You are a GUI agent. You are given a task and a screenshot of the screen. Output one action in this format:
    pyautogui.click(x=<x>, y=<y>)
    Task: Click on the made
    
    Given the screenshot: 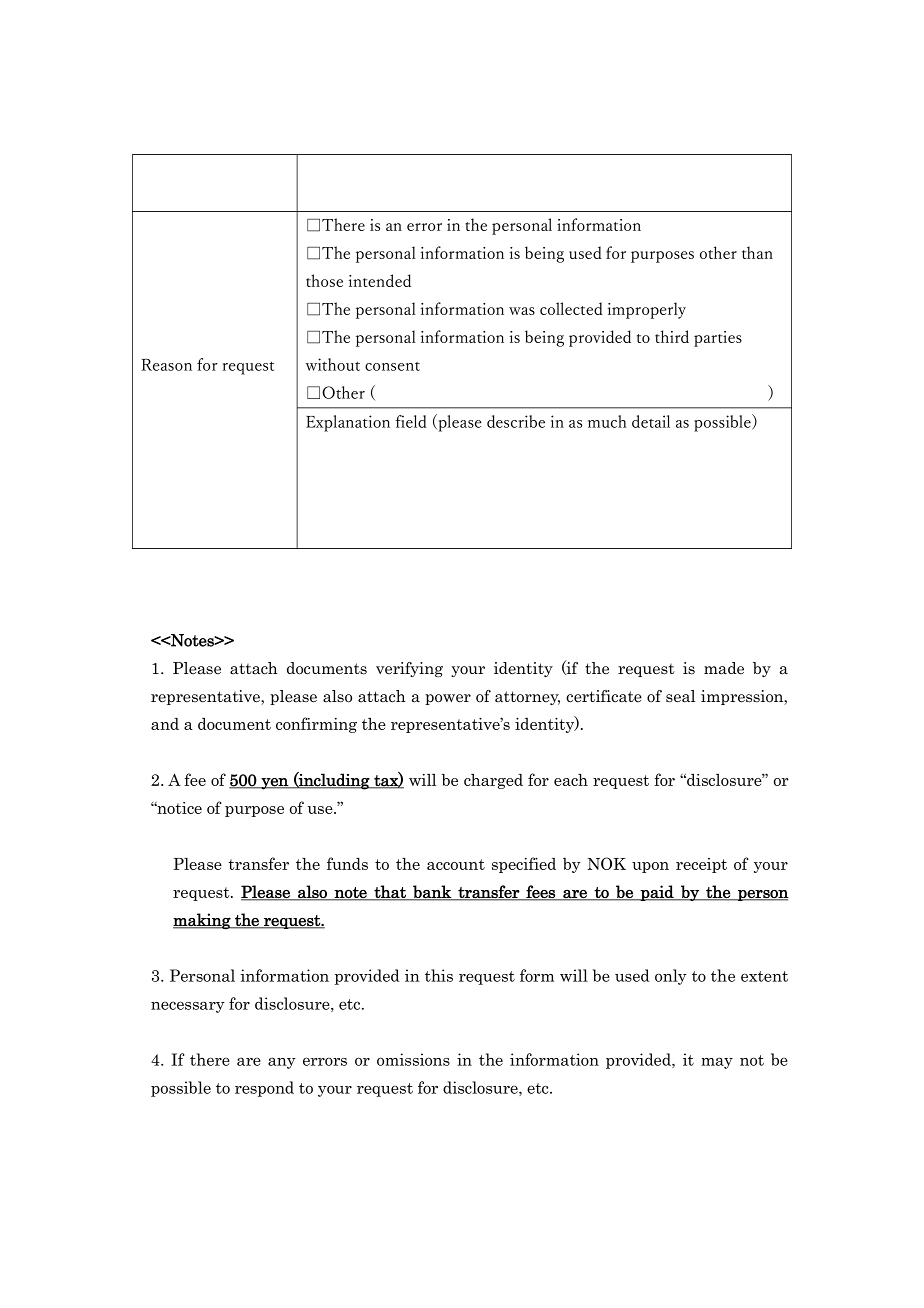 What is the action you would take?
    pyautogui.click(x=724, y=668)
